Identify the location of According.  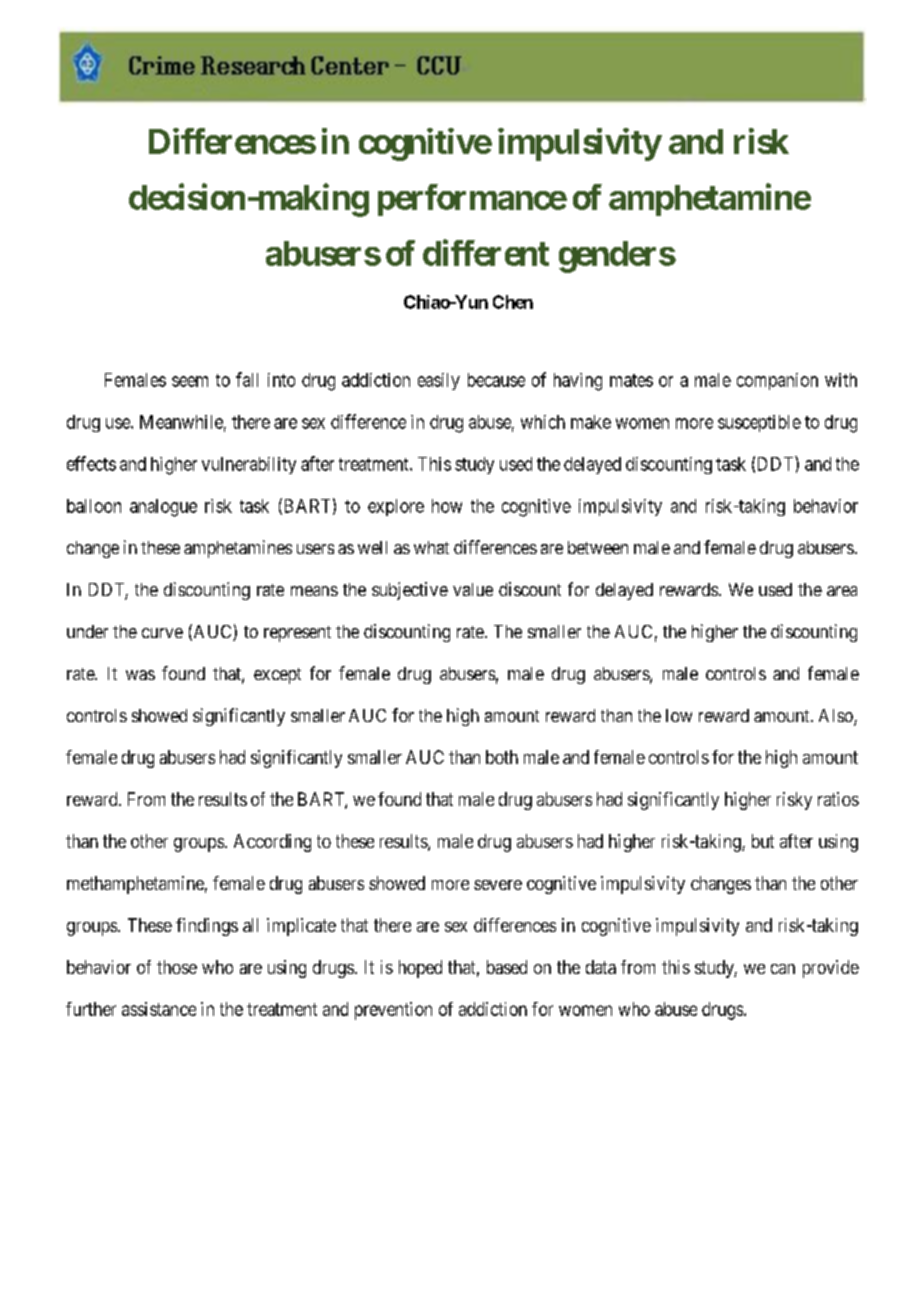
(272, 843).
